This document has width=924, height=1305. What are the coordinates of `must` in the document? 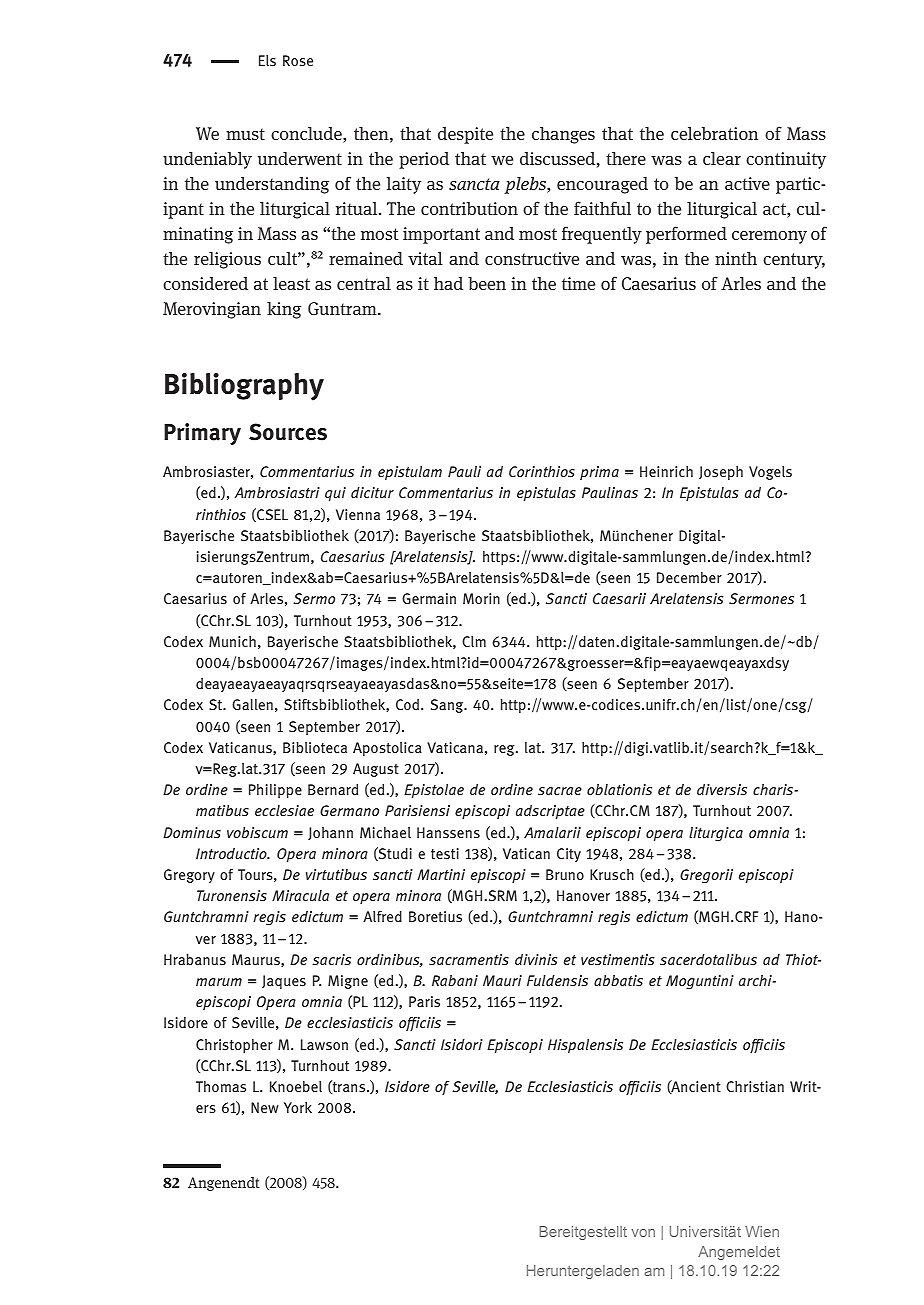 It's located at (245, 134).
